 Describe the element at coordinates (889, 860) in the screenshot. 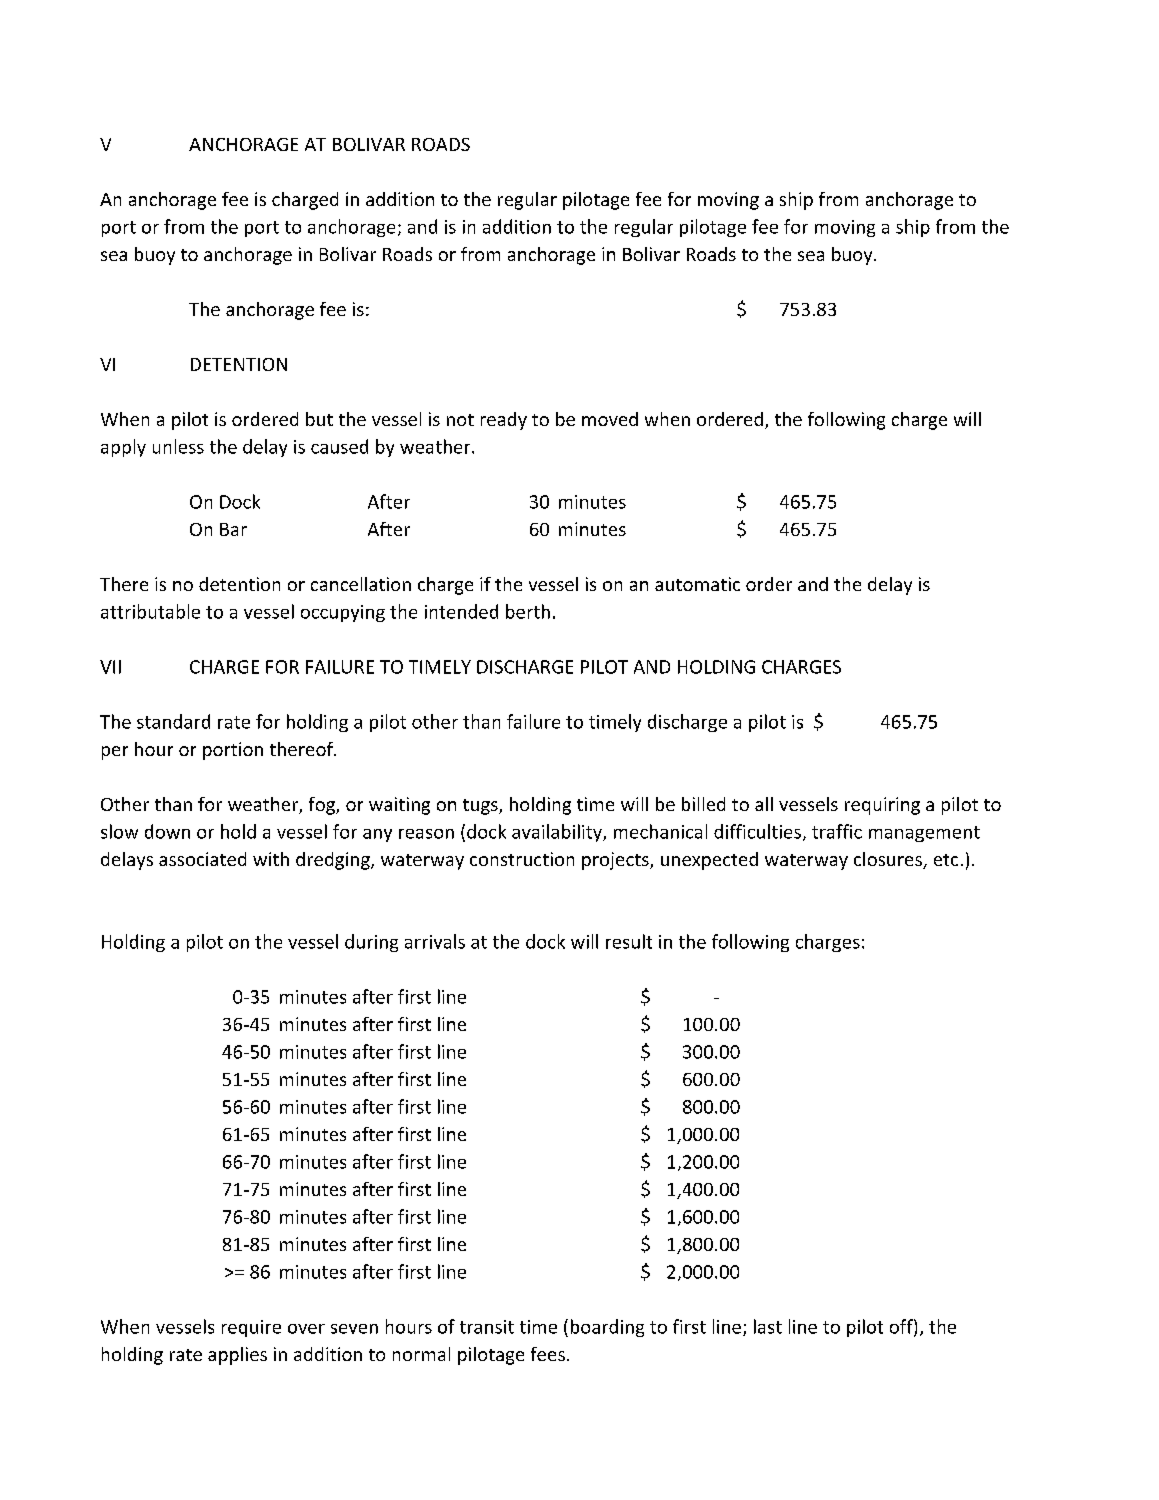

I see `closures` at that location.
